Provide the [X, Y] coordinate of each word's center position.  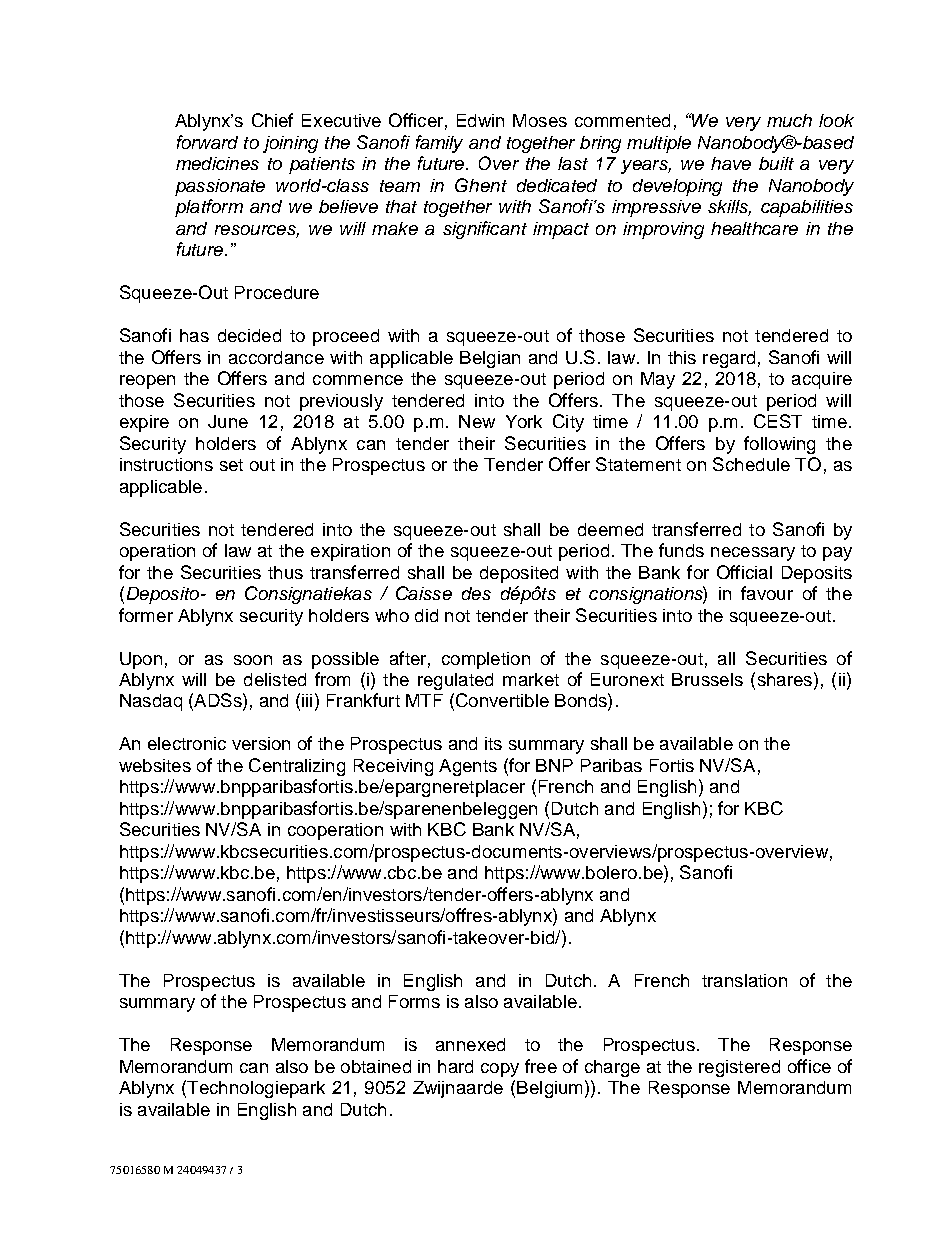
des [476, 593]
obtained [376, 1066]
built [776, 163]
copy [500, 1070]
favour [767, 593]
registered [739, 1068]
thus [285, 572]
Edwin [480, 120]
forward [207, 142]
